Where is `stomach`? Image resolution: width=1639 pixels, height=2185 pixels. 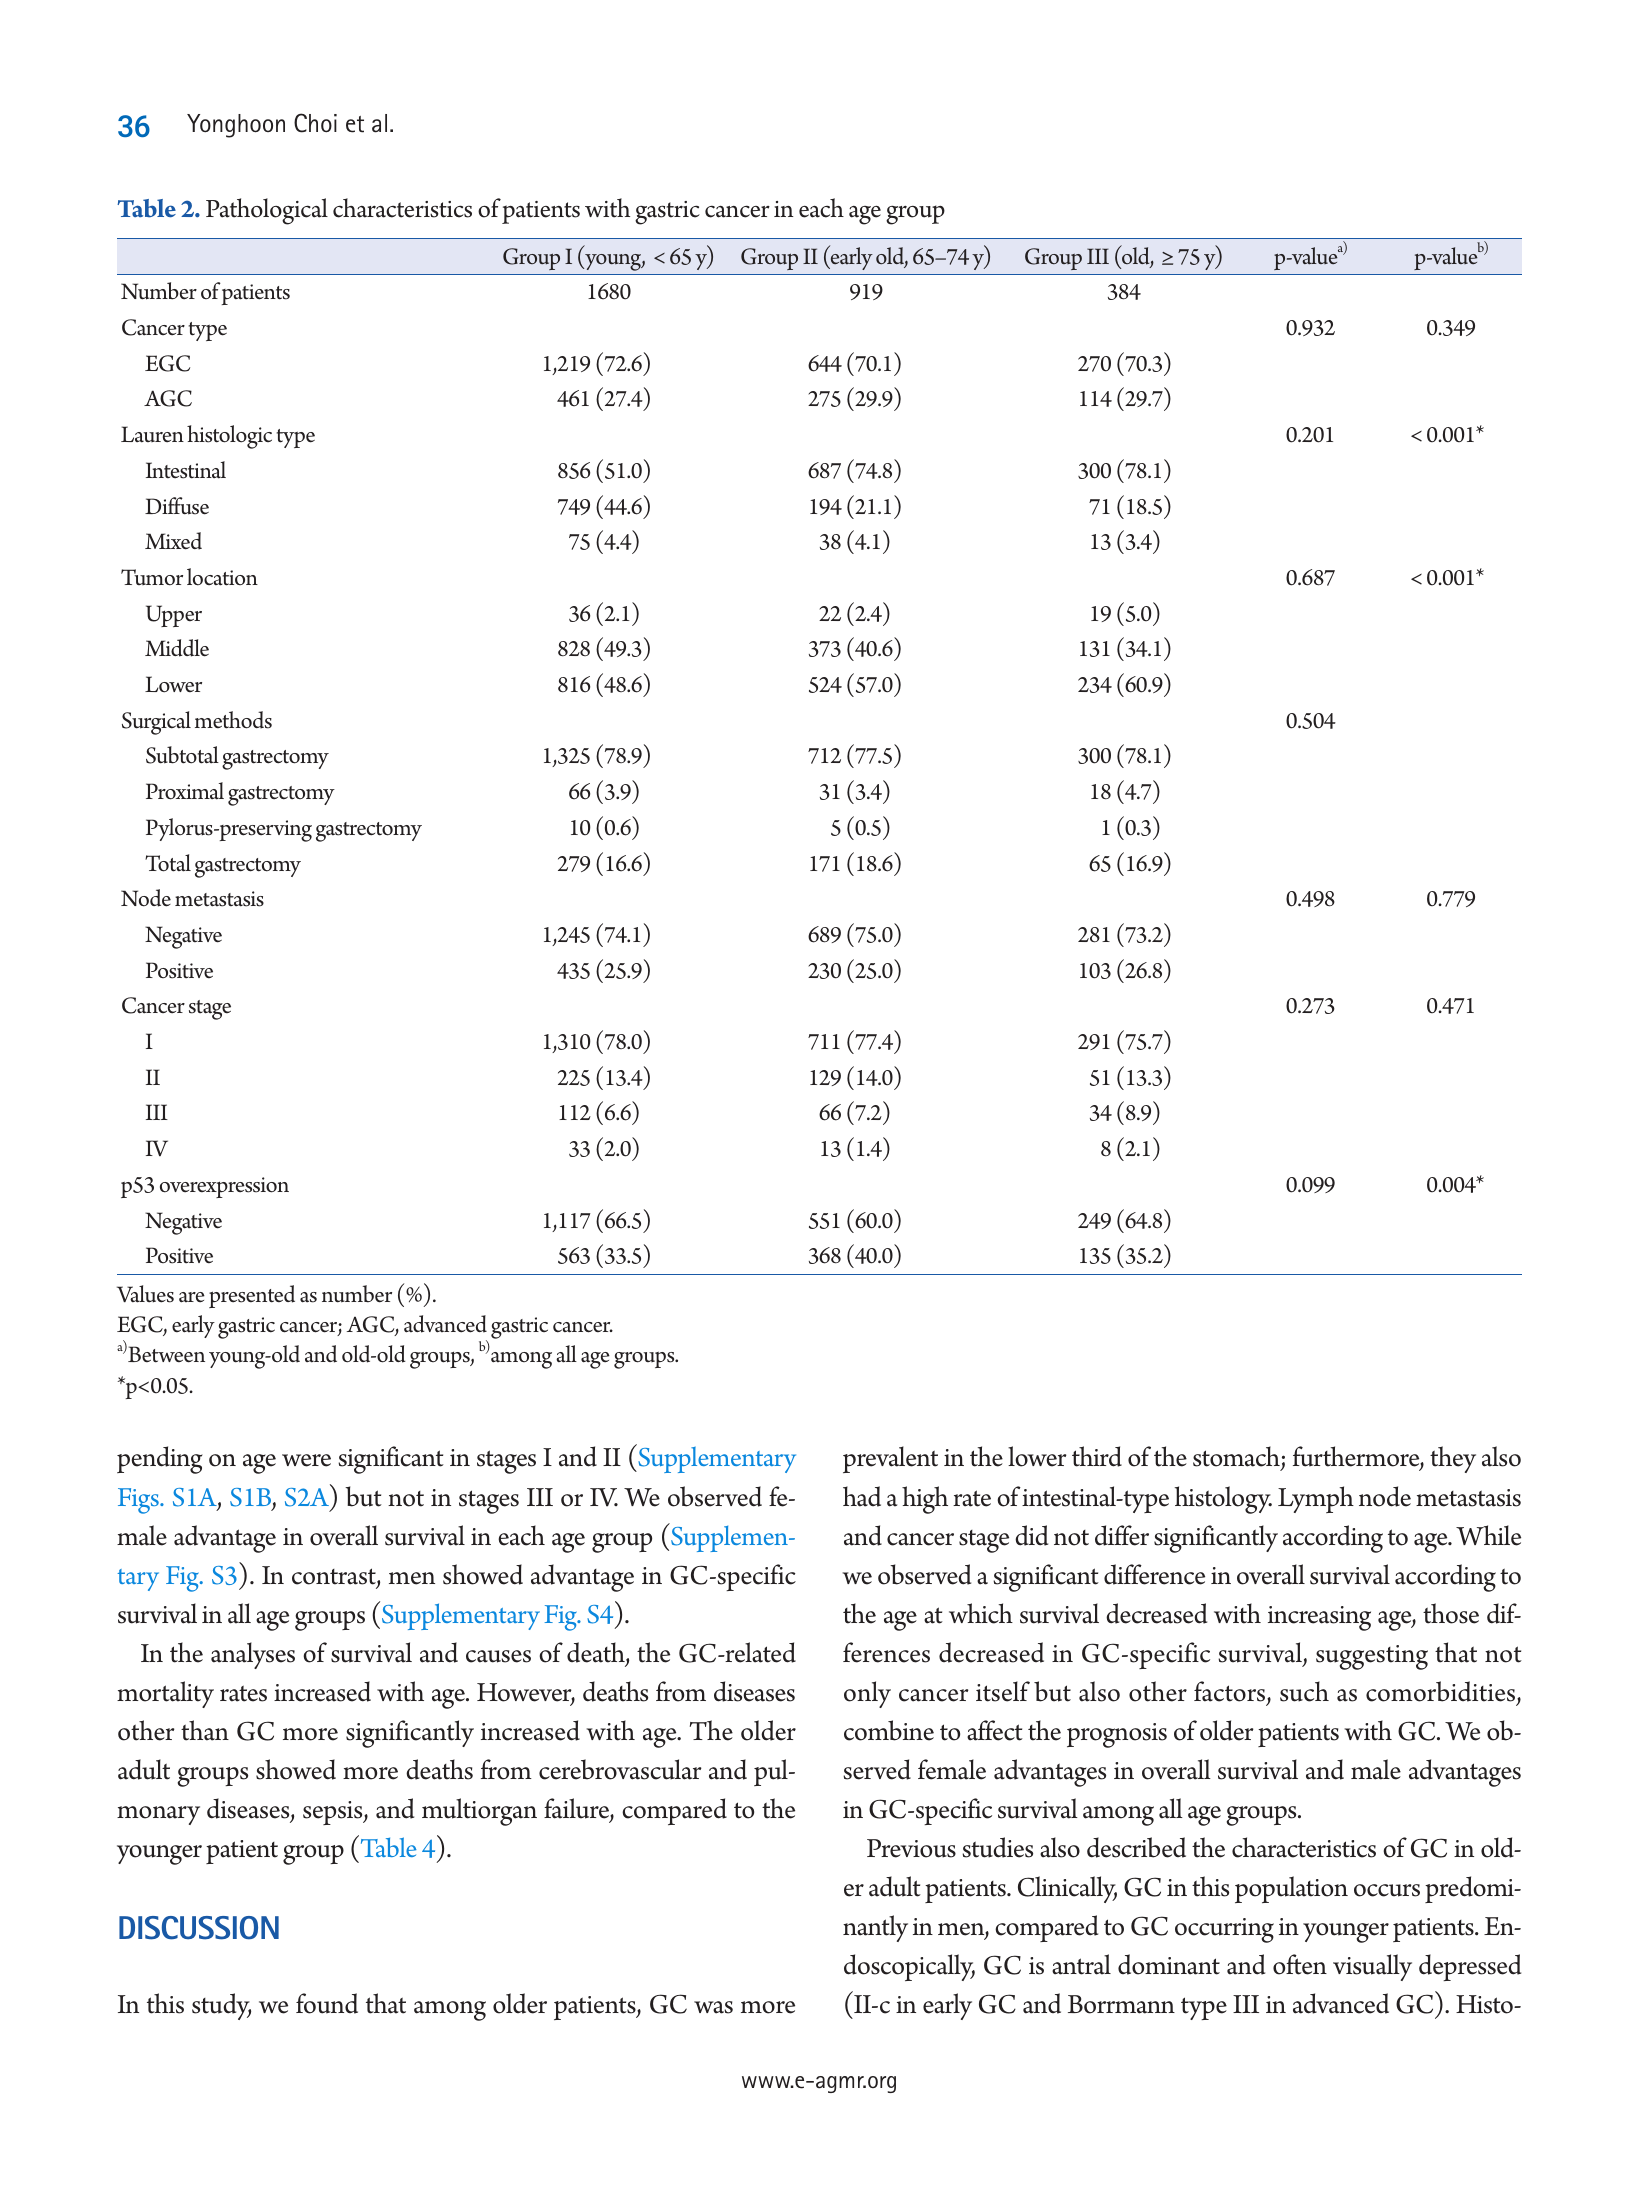
stomach is located at coordinates (1237, 1458).
